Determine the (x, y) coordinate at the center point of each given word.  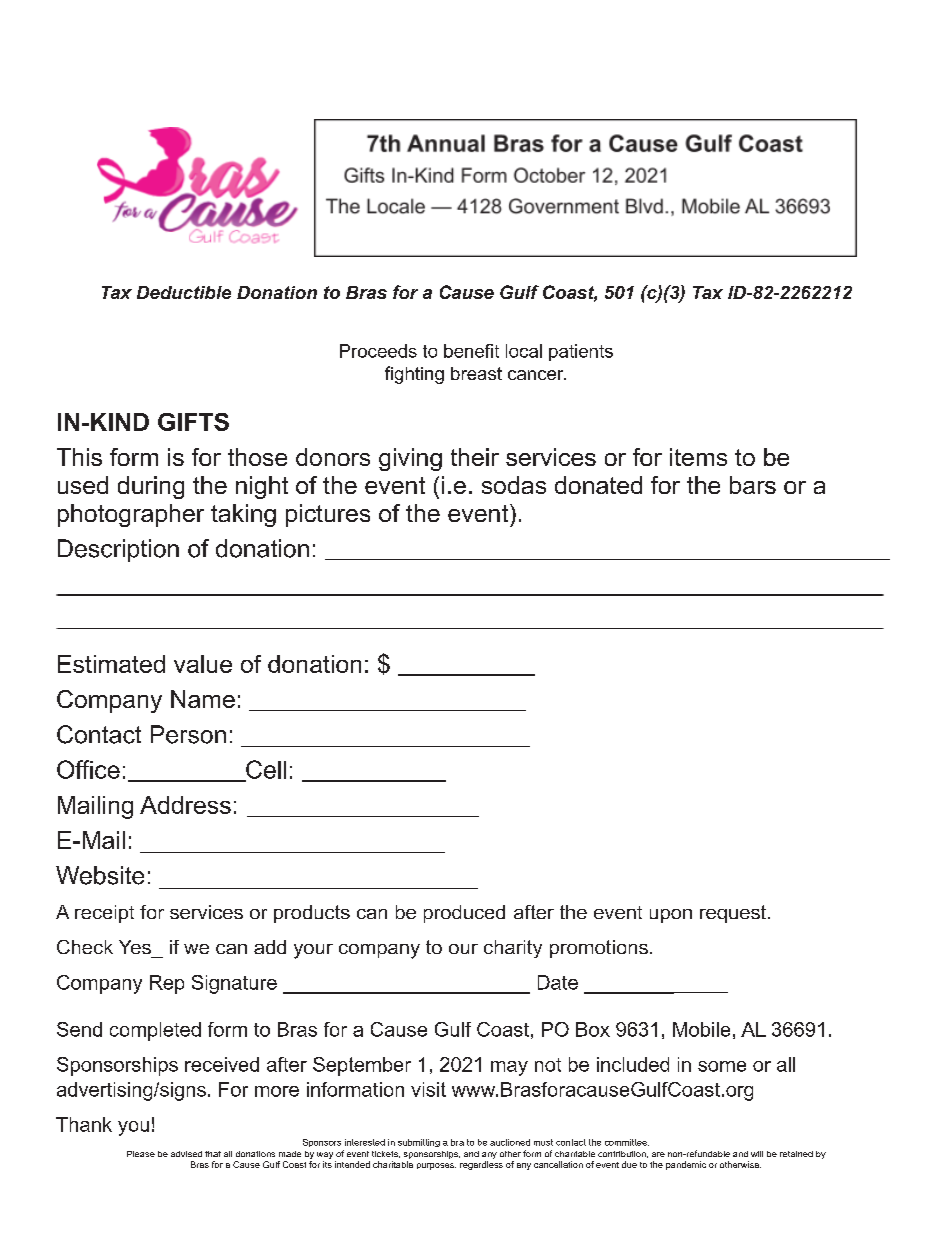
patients (581, 352)
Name (203, 699)
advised (186, 1154)
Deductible (184, 292)
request (734, 914)
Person (188, 734)
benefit (471, 351)
